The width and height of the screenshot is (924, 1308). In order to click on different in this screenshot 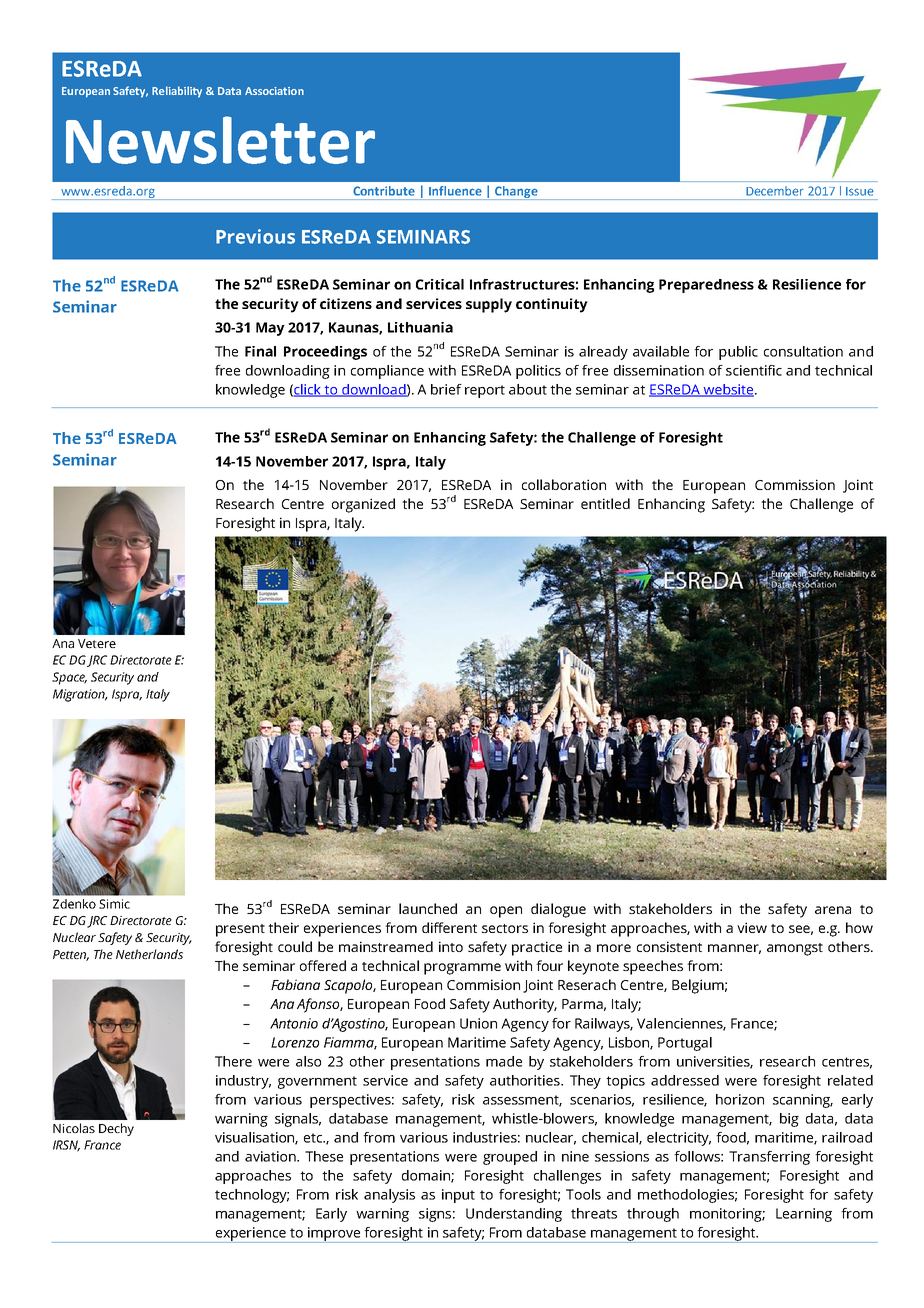, I will do `click(449, 927)`.
